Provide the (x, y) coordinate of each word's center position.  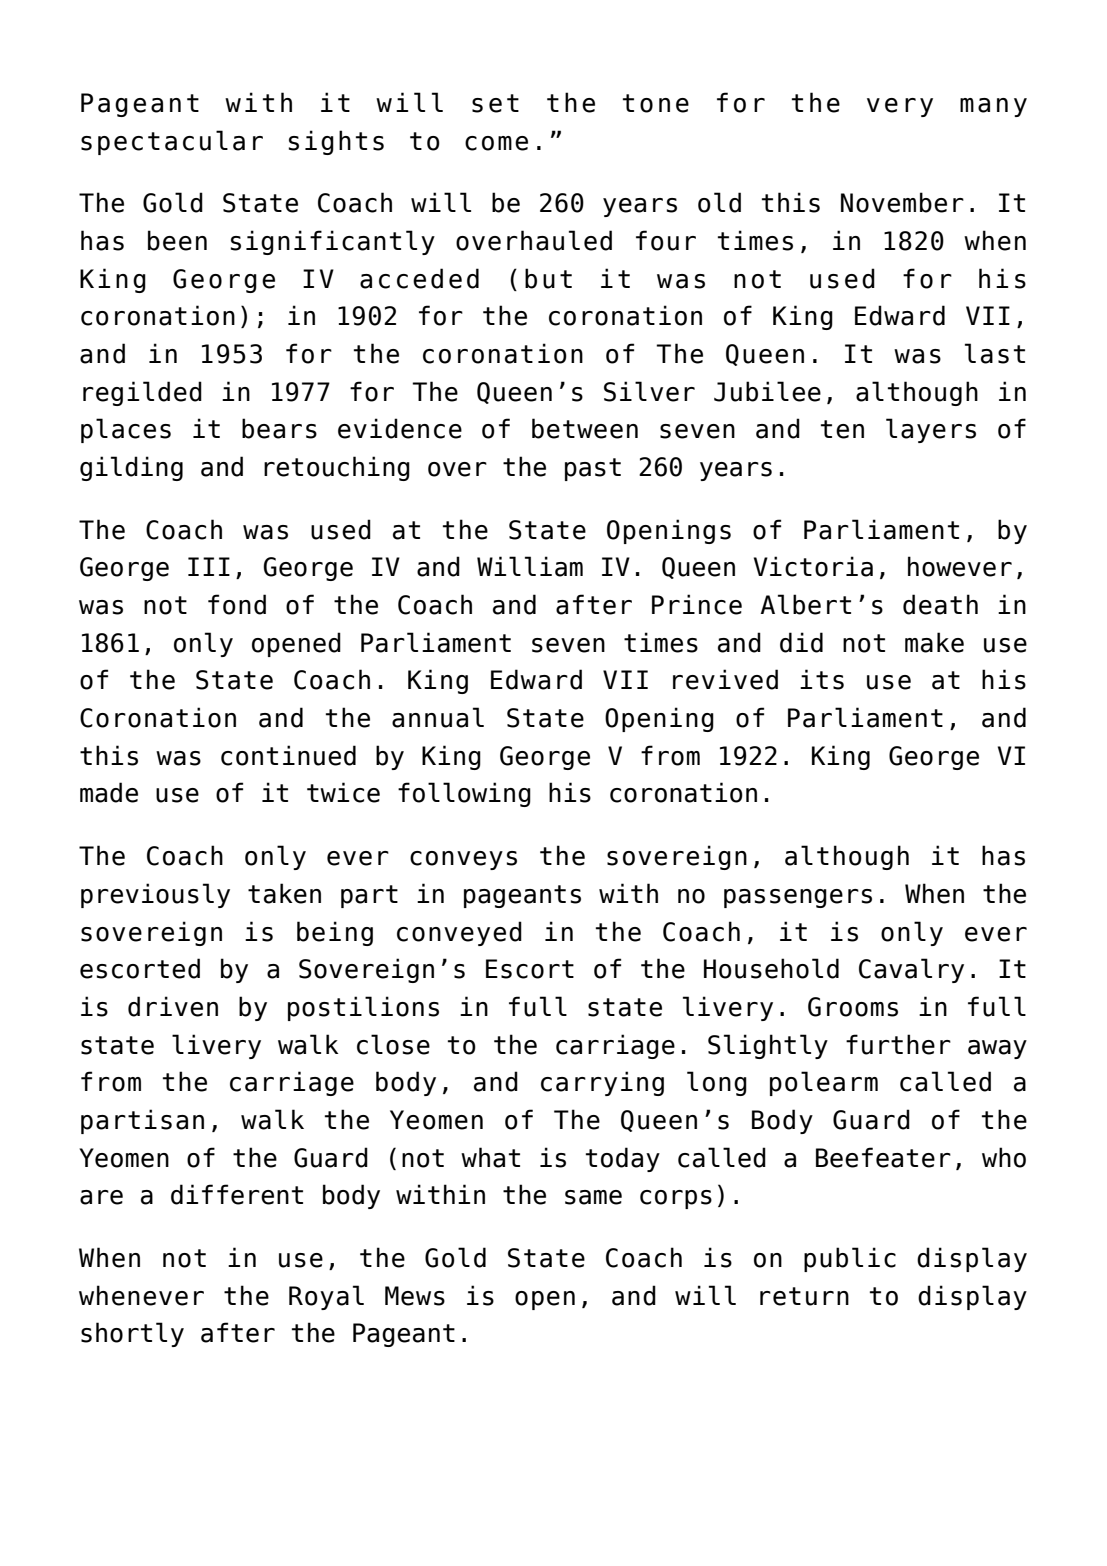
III (209, 566)
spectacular (172, 142)
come (496, 143)
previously (155, 895)
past (593, 469)
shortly (132, 1334)
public (850, 1259)
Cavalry (911, 970)
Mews (415, 1296)
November (902, 202)
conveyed (459, 933)
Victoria (813, 566)
